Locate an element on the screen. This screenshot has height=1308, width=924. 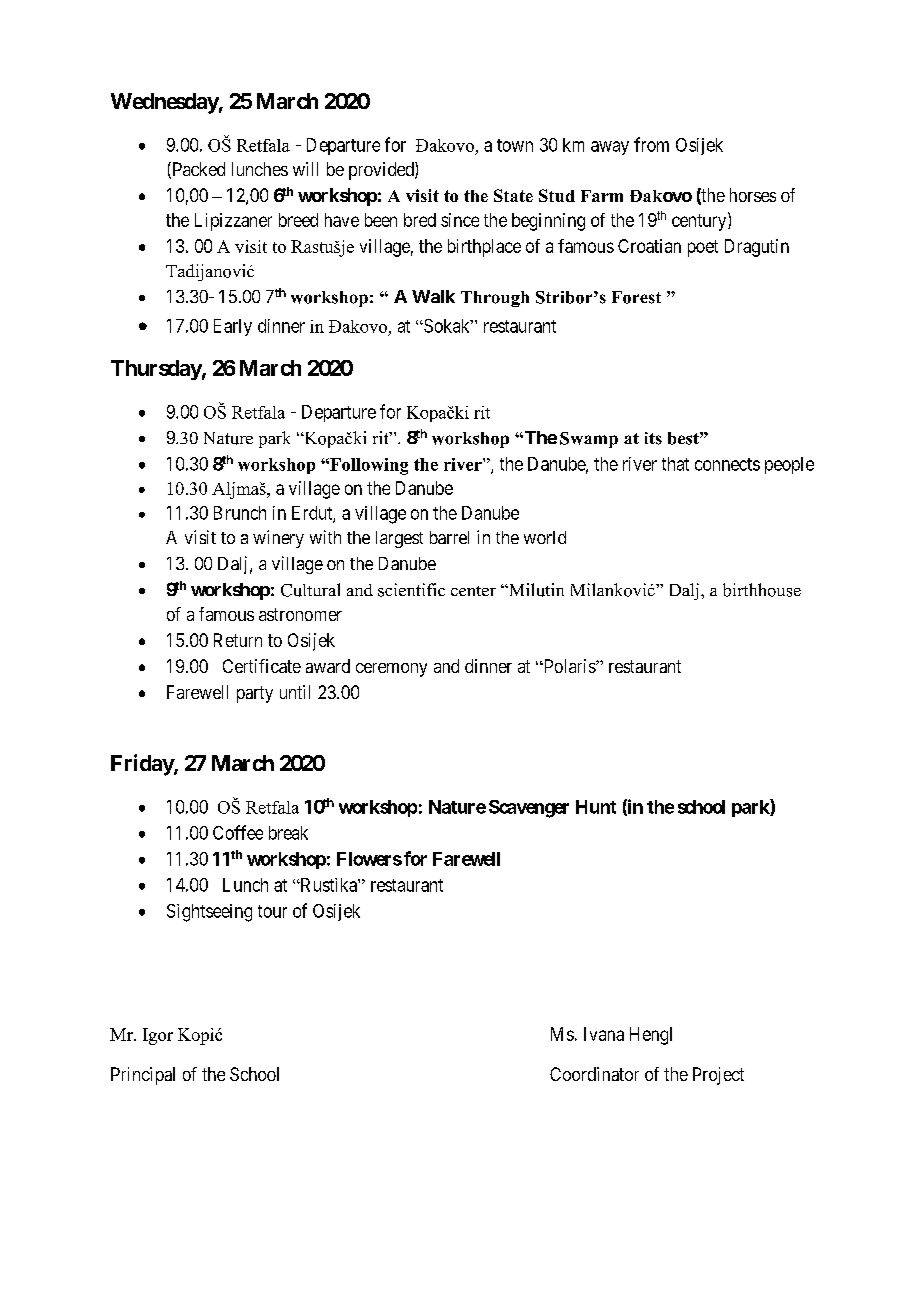
Coffee is located at coordinates (238, 832).
